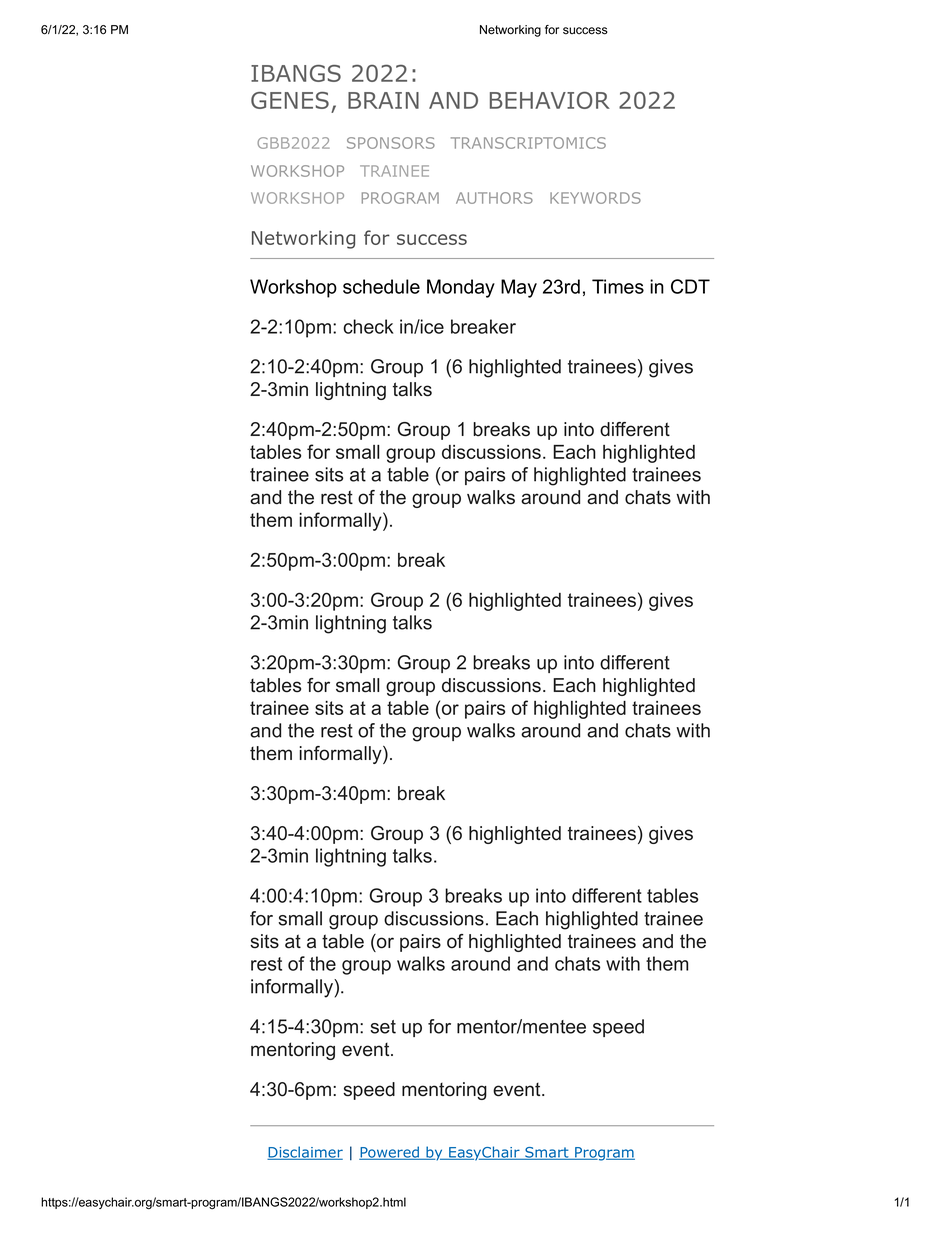 This page has width=952, height=1233. I want to click on check, so click(368, 326).
